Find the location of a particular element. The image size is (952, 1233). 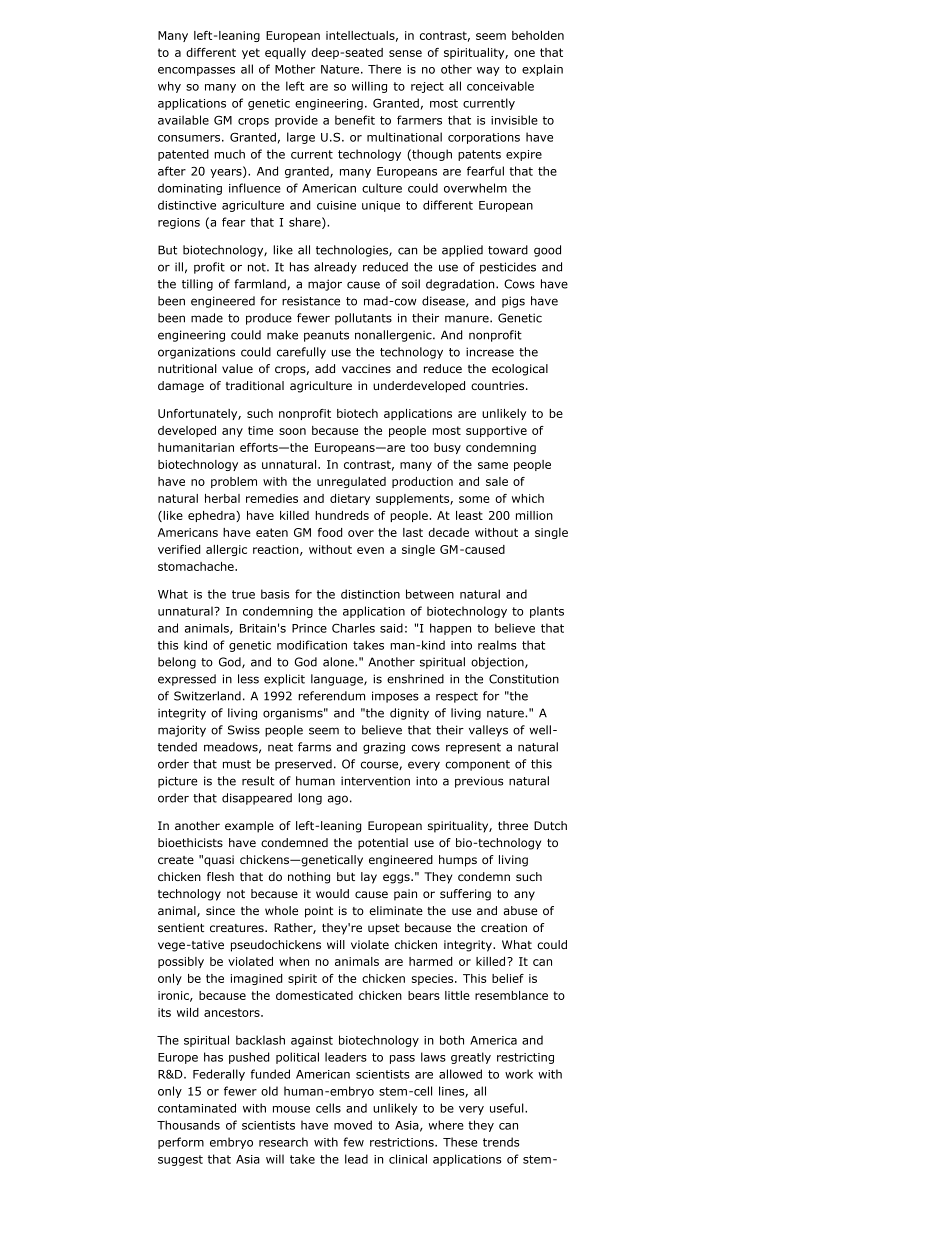

contaminated is located at coordinates (197, 1108).
